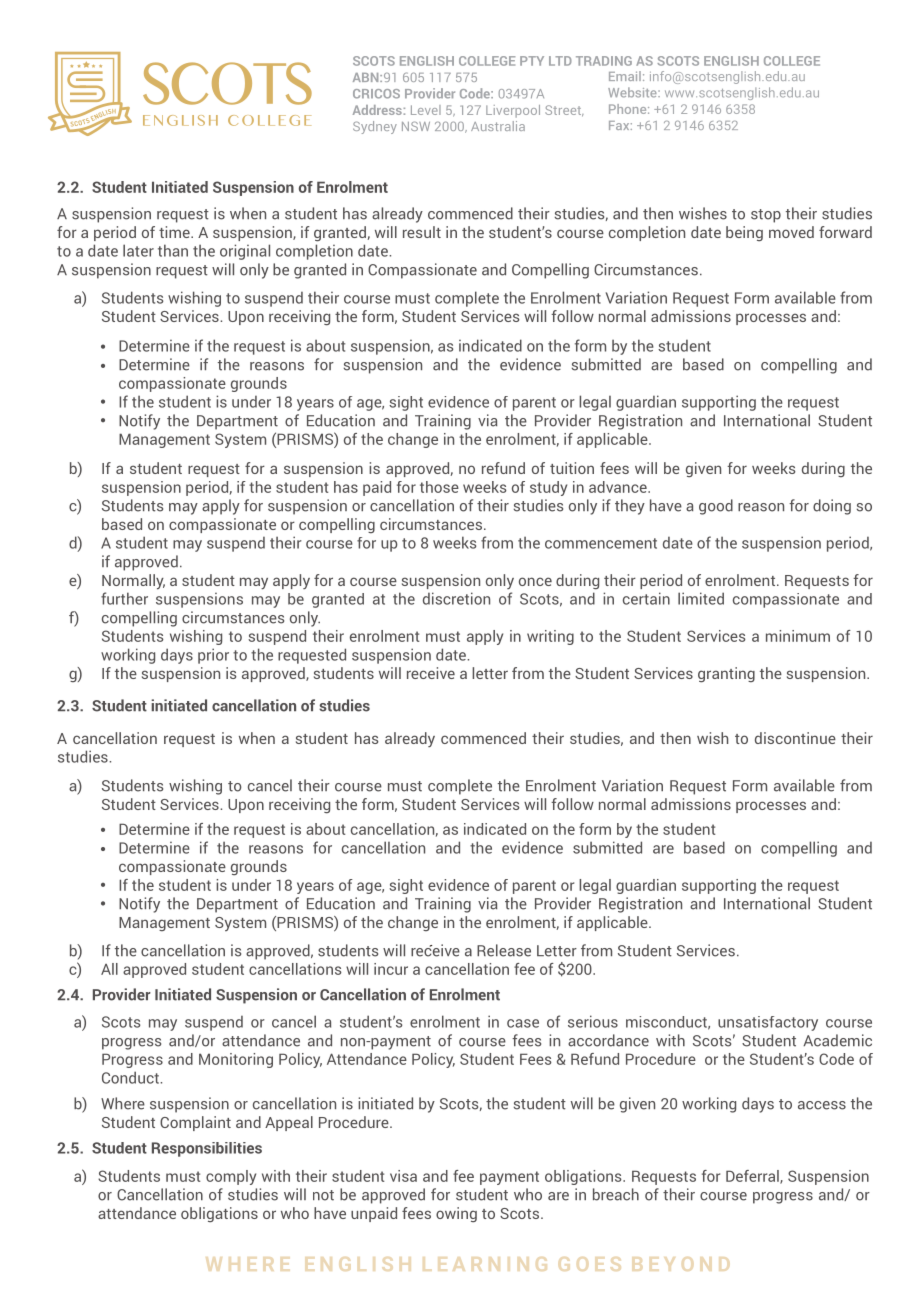  Describe the element at coordinates (513, 111) in the document. I see `Liverpool` at that location.
